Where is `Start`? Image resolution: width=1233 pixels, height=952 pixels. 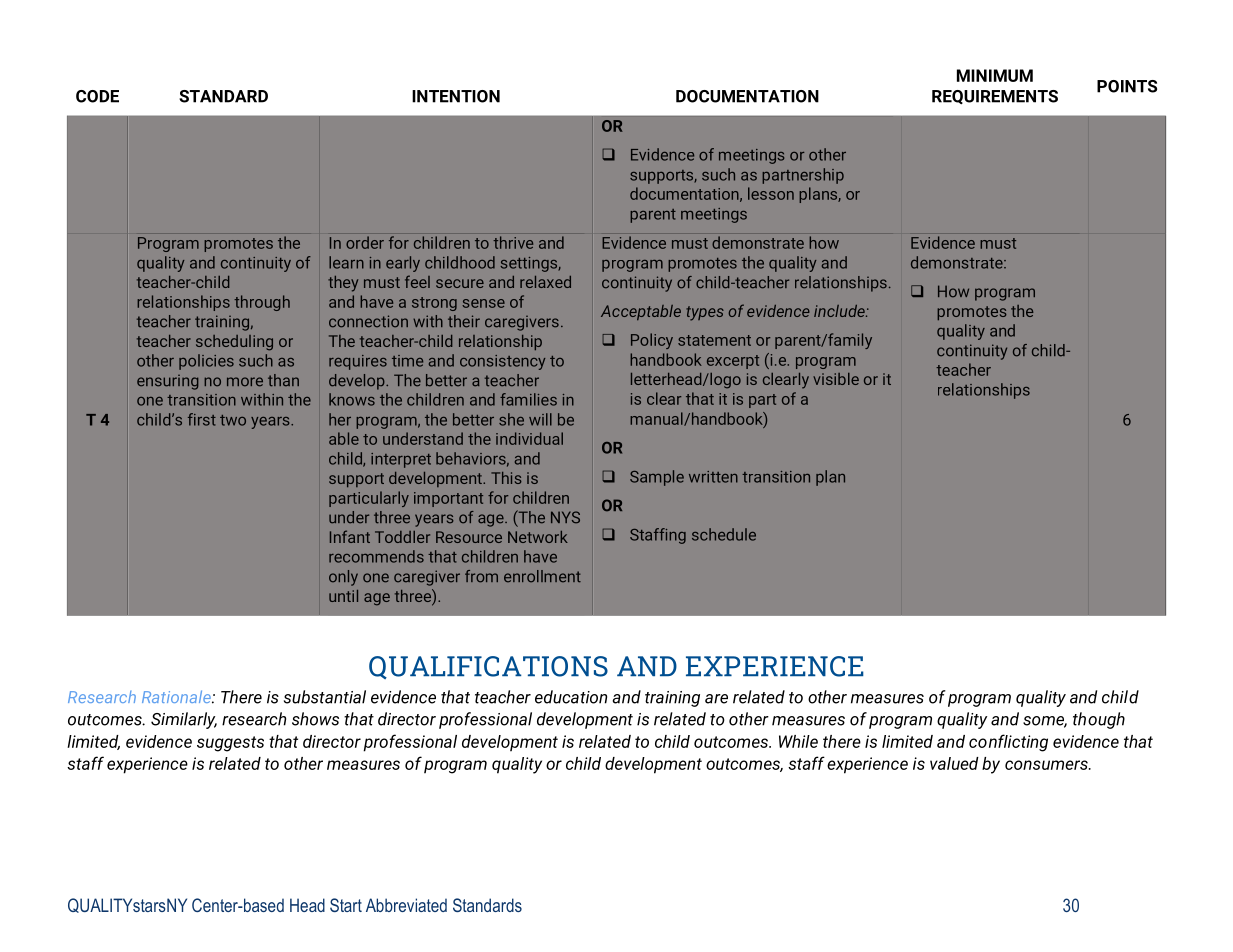 Start is located at coordinates (346, 905).
